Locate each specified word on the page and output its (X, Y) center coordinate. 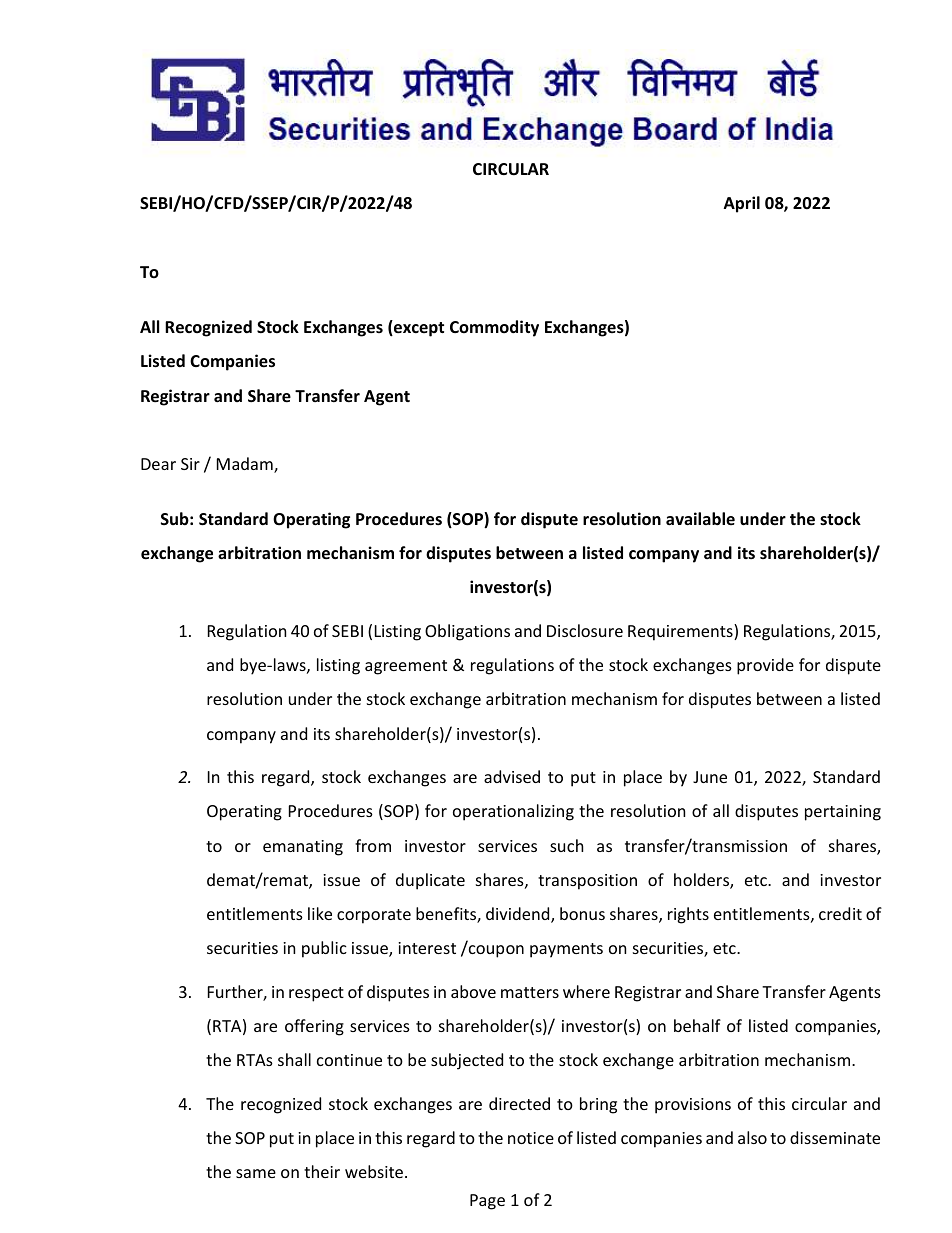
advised (512, 776)
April (742, 204)
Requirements (681, 632)
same (256, 1173)
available (700, 518)
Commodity (494, 328)
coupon (495, 950)
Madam (246, 465)
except (418, 328)
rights (688, 915)
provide (765, 666)
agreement (406, 667)
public (324, 949)
